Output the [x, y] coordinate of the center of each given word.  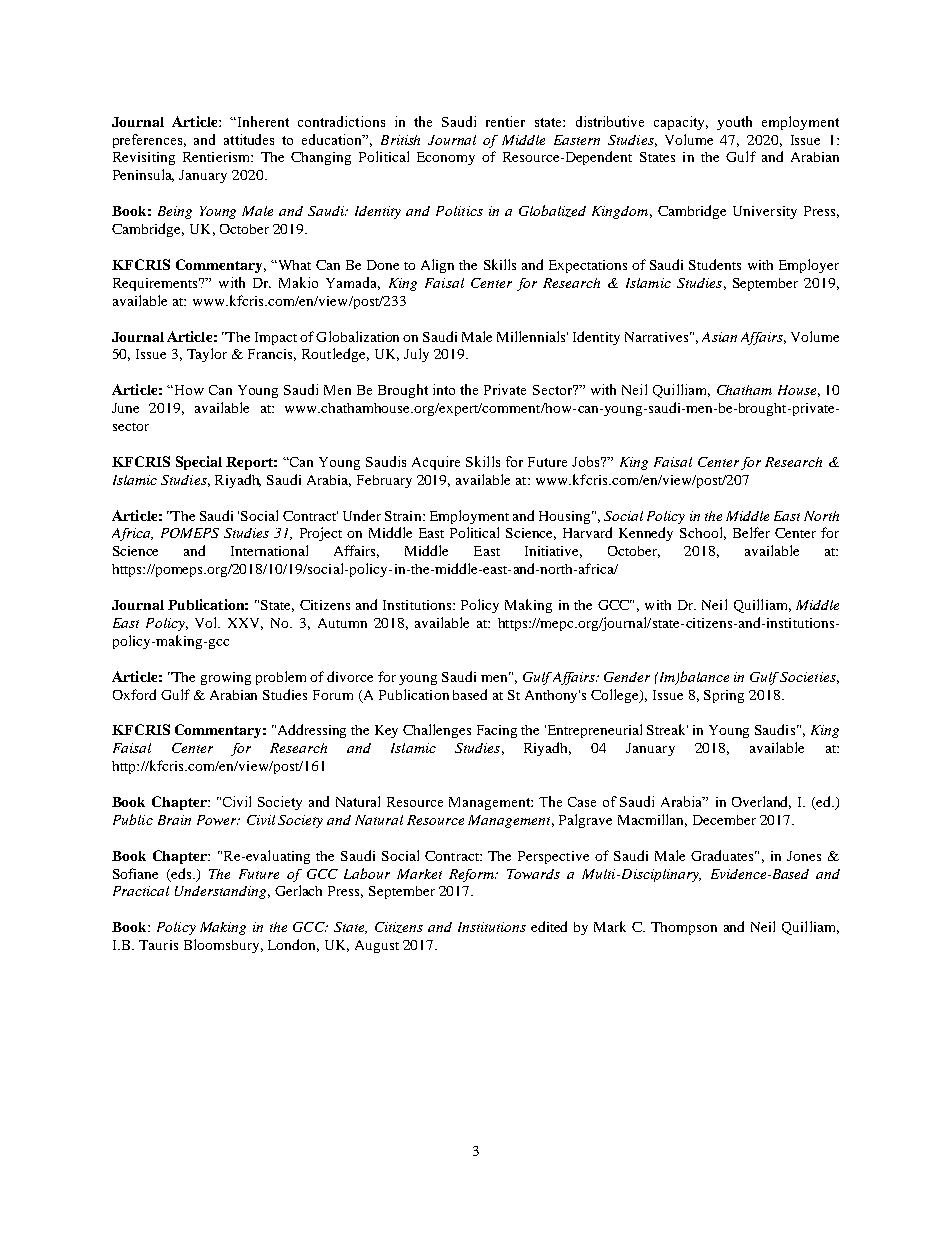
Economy [446, 158]
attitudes [249, 139]
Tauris [158, 945]
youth [734, 123]
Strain [404, 516]
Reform [473, 875]
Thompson [684, 928]
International [269, 550]
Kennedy [646, 534]
